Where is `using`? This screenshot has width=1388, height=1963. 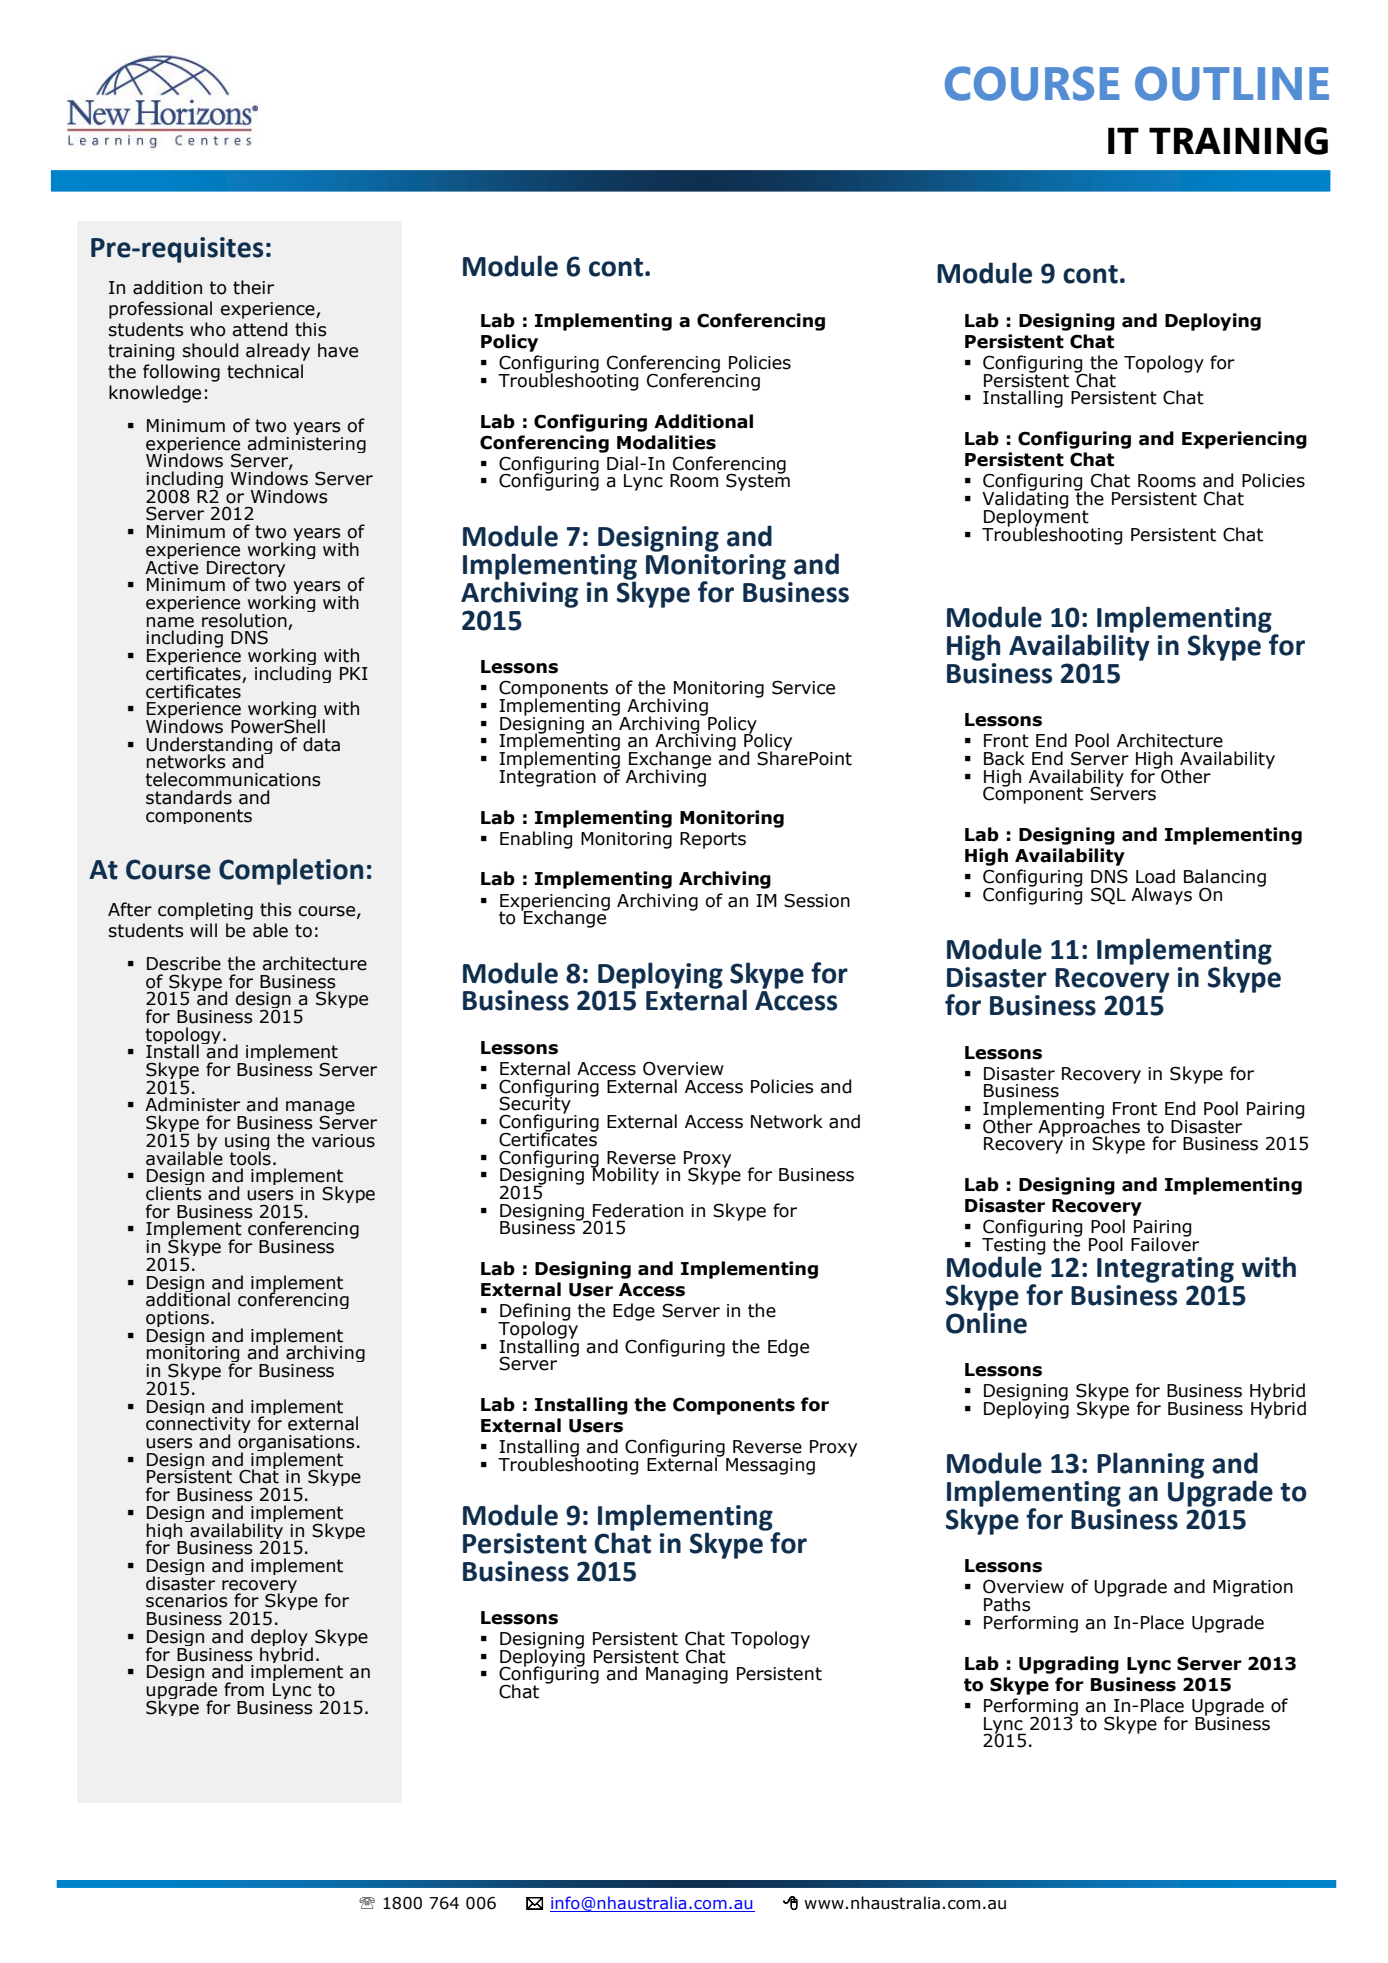
using is located at coordinates (247, 1143).
